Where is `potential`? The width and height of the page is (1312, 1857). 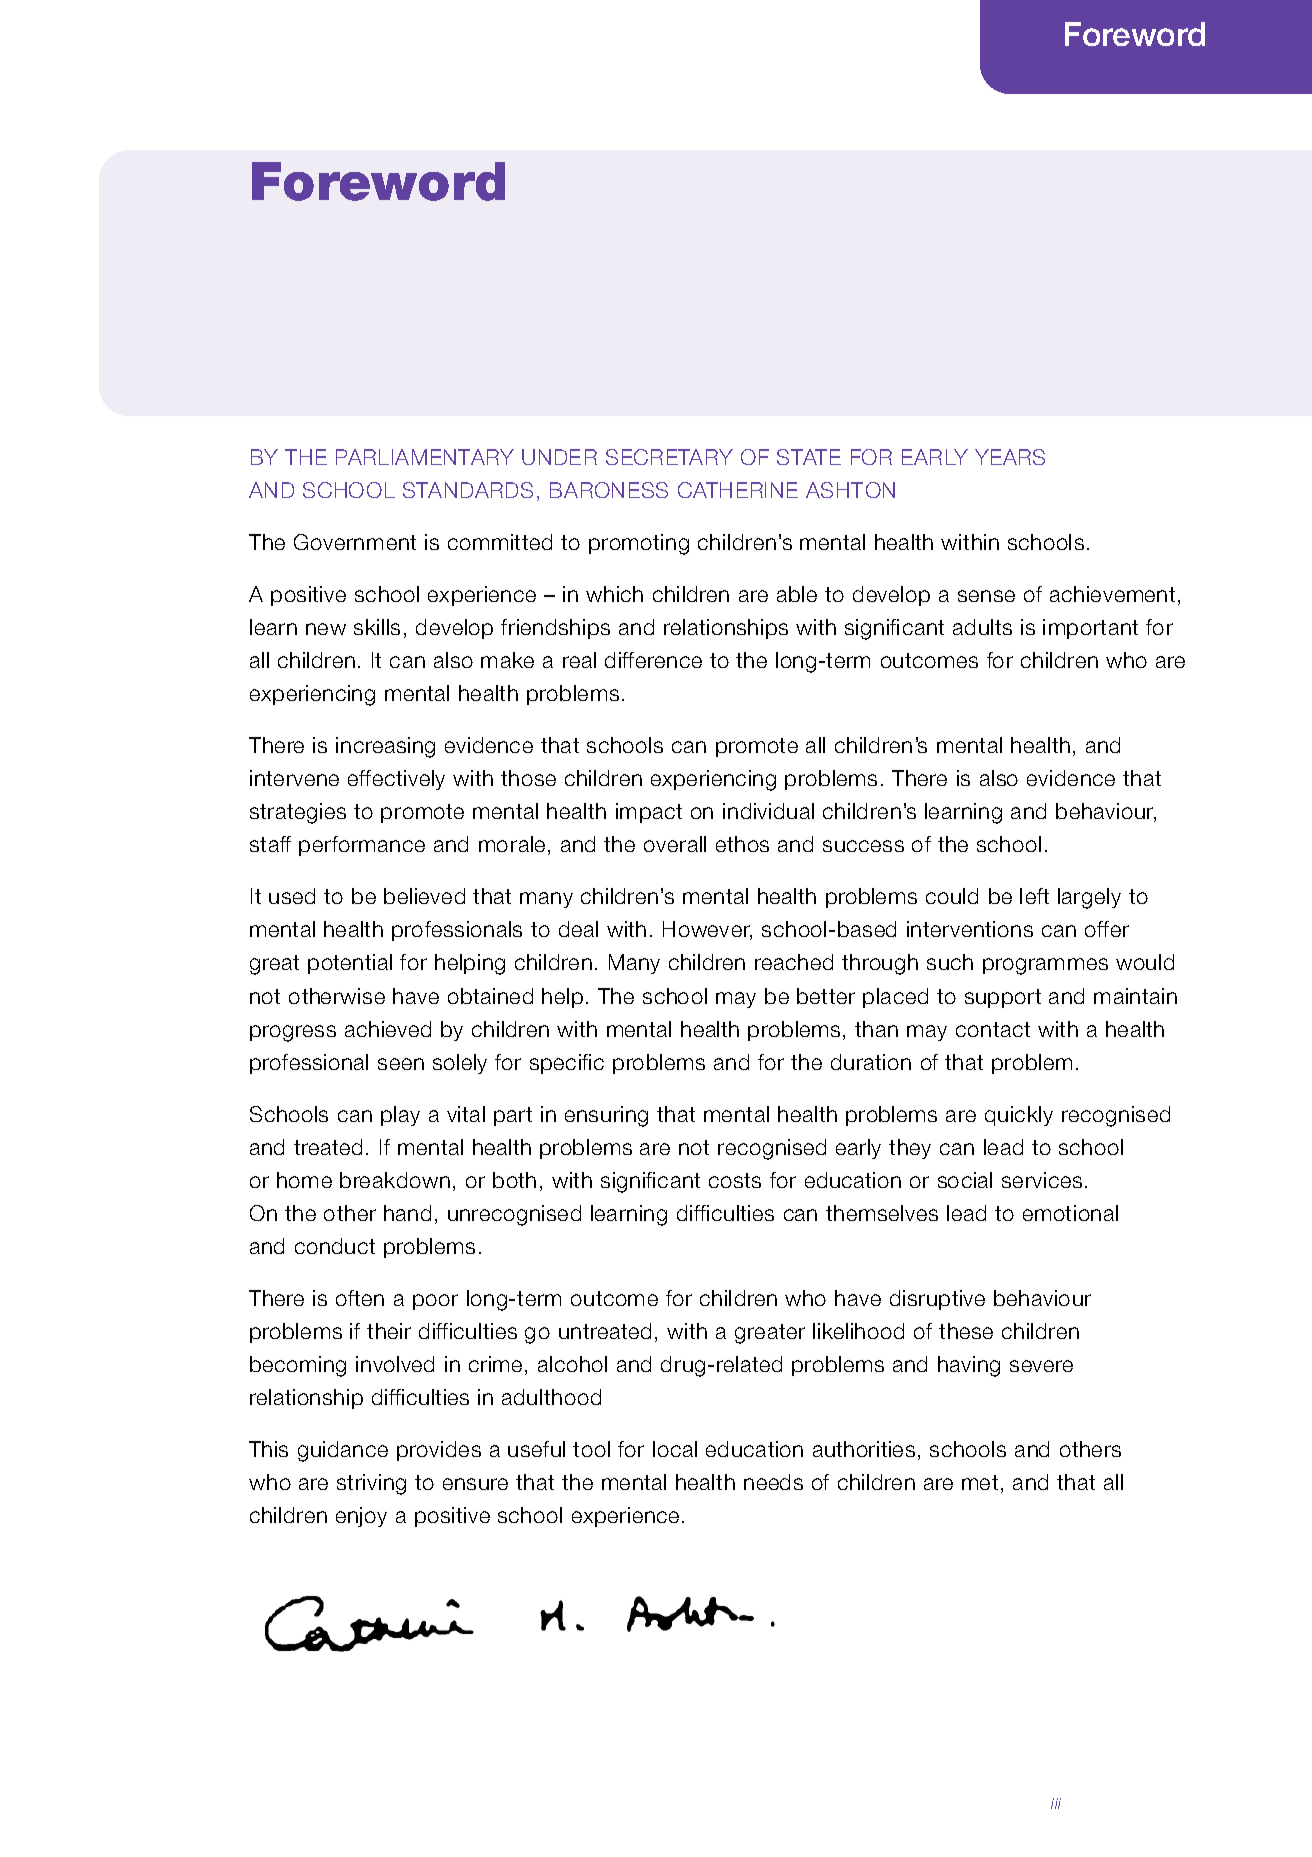
potential is located at coordinates (350, 964).
